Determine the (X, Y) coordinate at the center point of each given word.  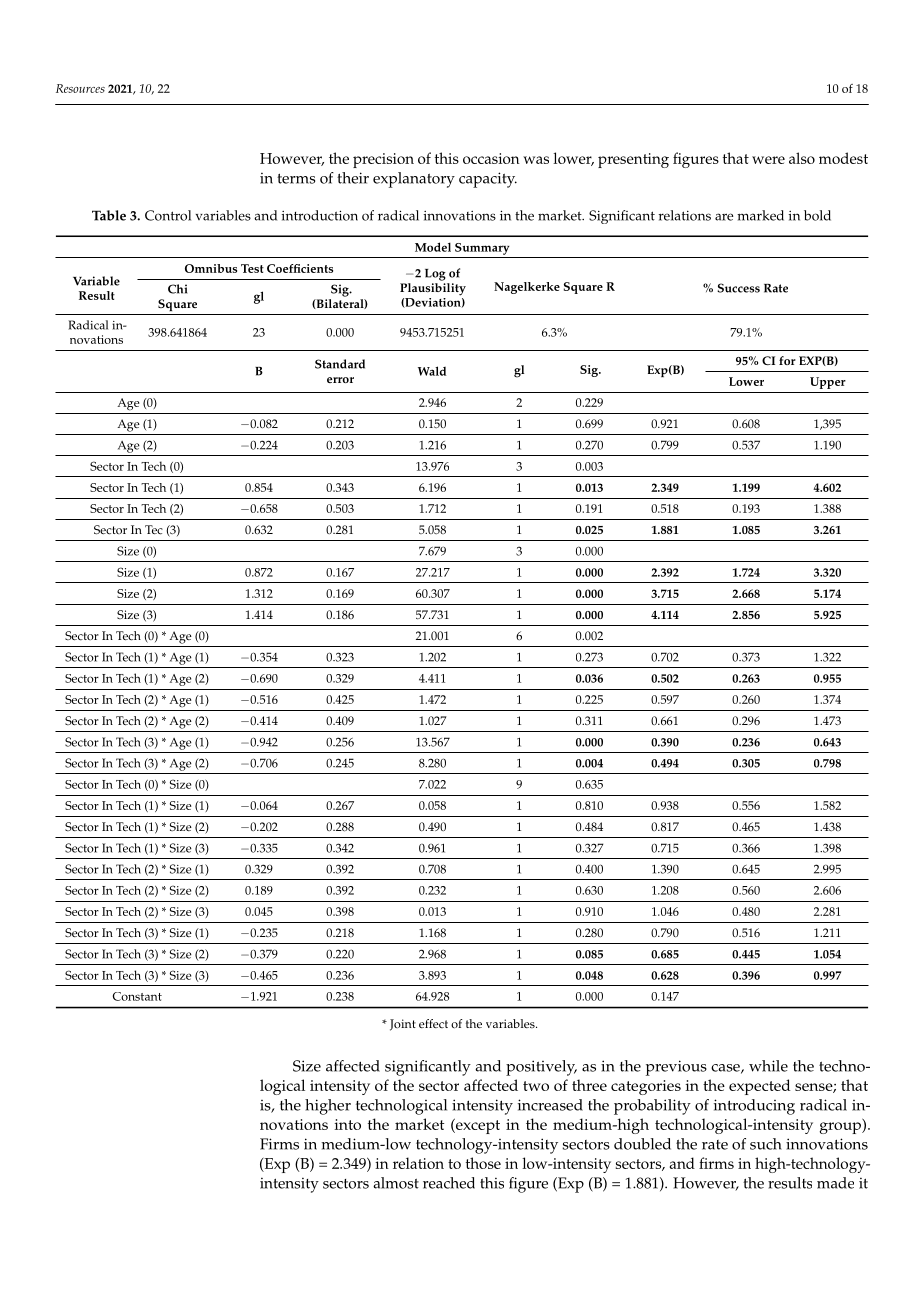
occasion (491, 158)
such (766, 1144)
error (340, 380)
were (768, 160)
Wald (432, 371)
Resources (80, 88)
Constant (137, 996)
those (483, 1163)
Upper (828, 383)
